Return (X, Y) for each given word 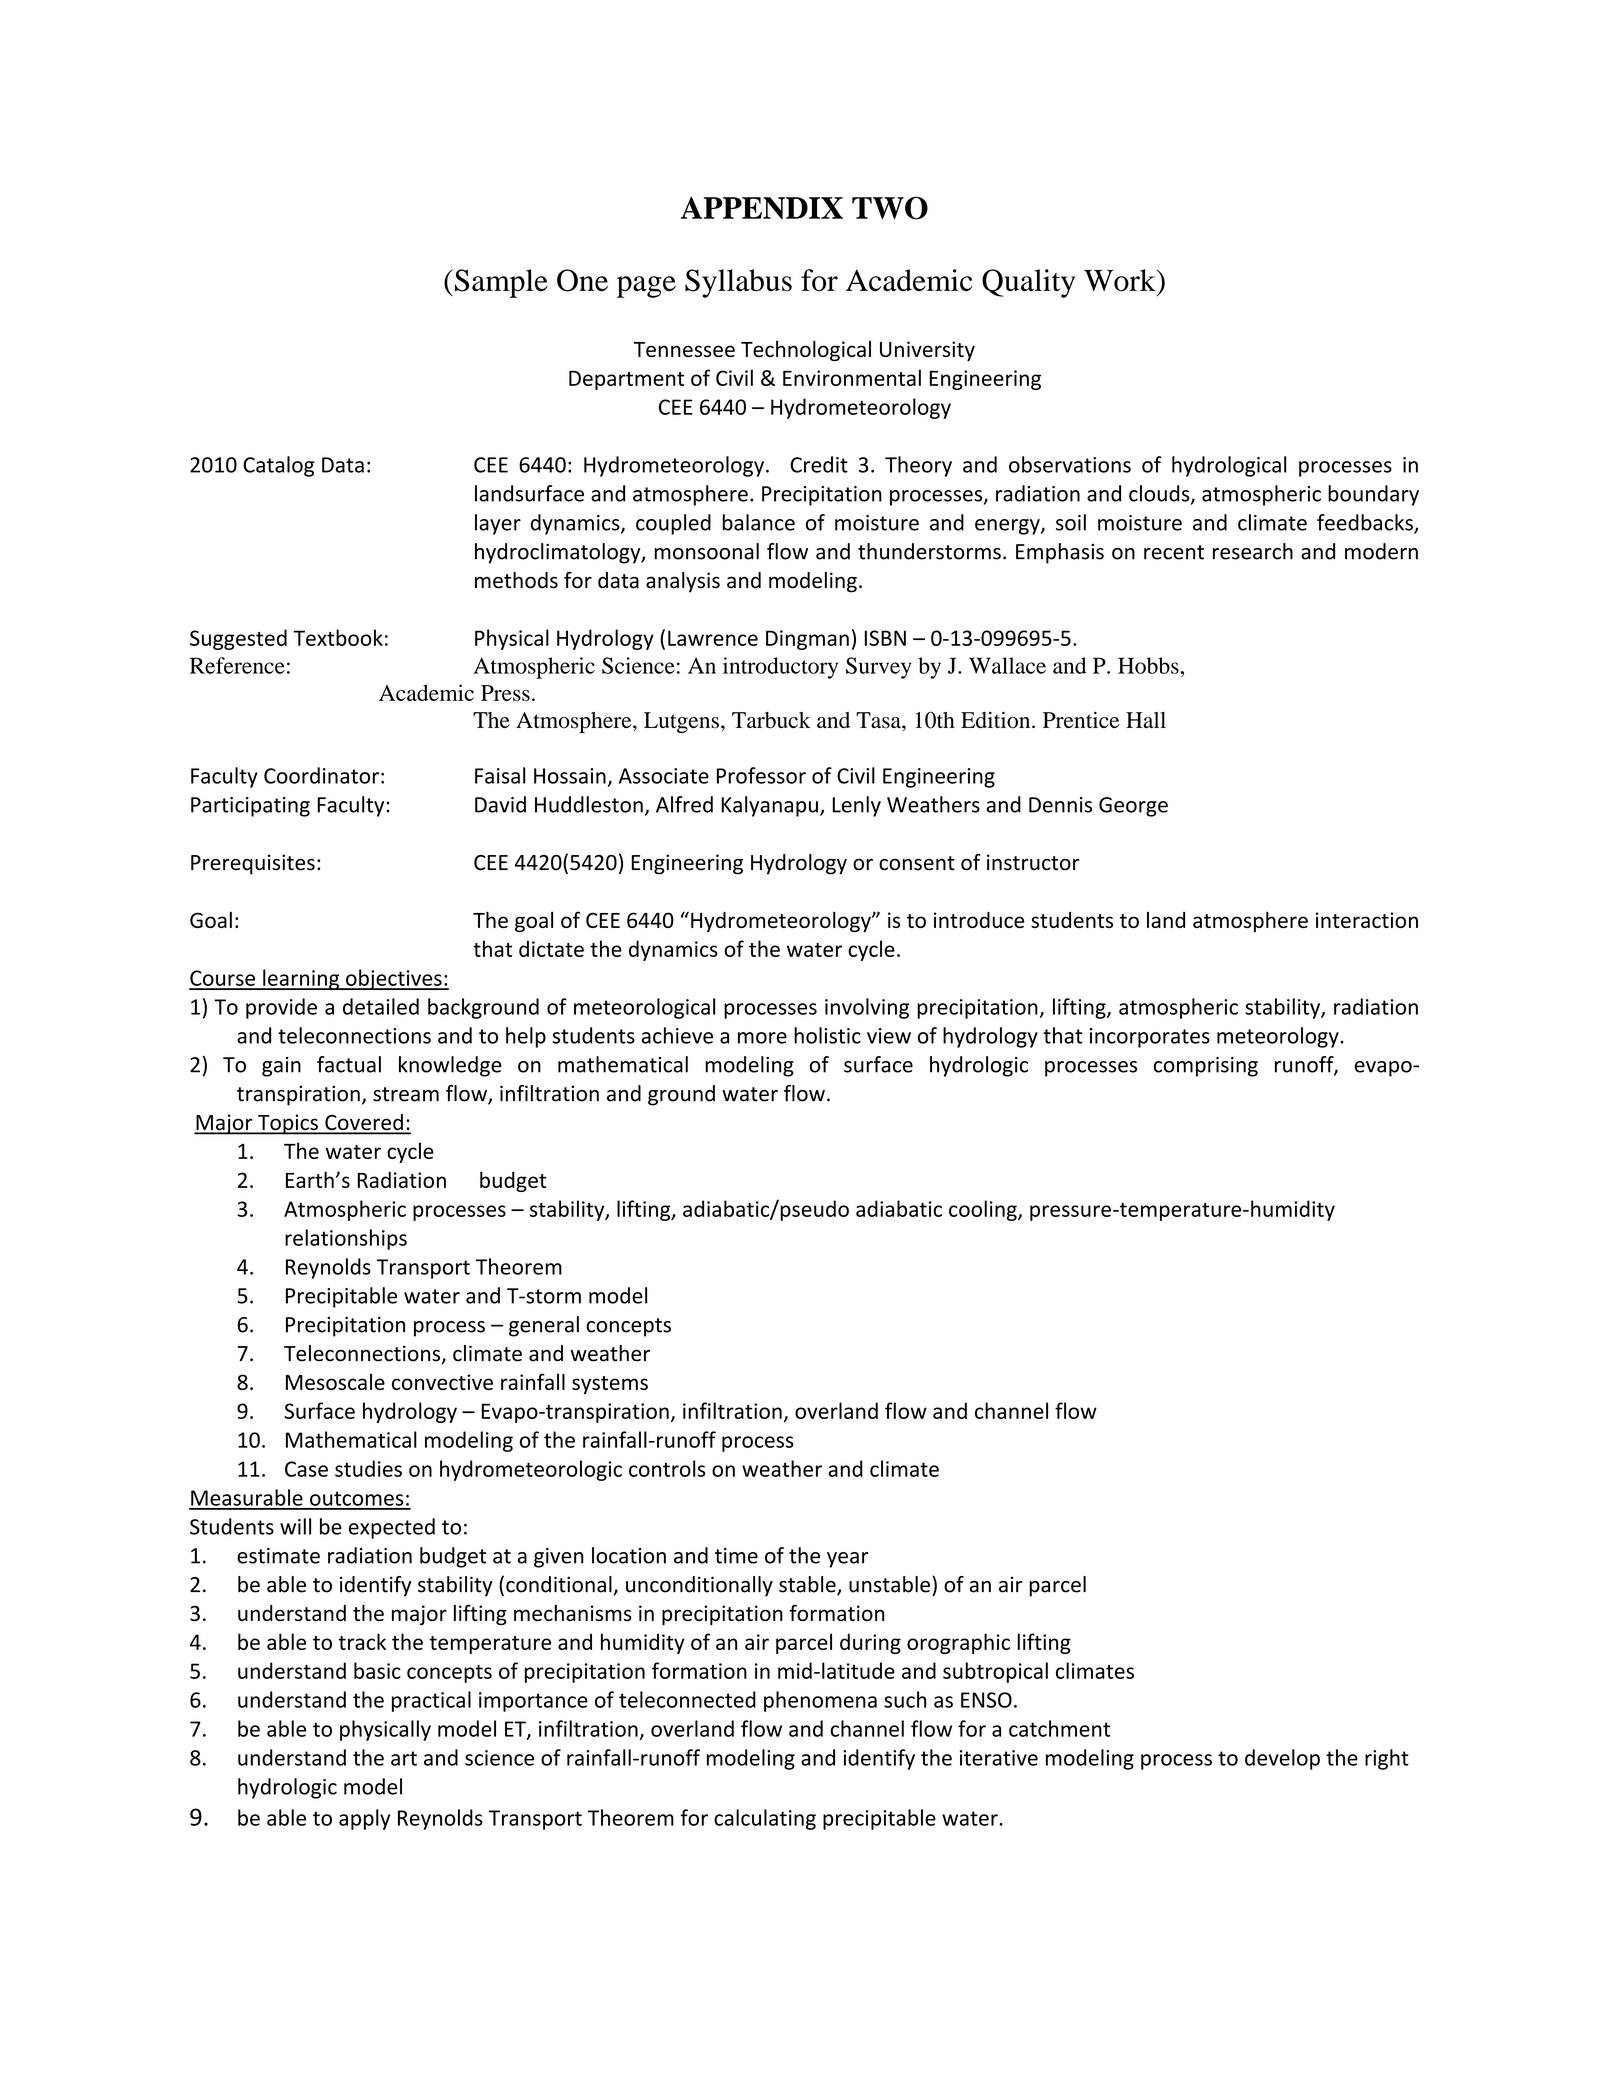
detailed (381, 1006)
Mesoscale (335, 1382)
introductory (780, 668)
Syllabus (738, 283)
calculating (765, 1819)
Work (1121, 280)
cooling (984, 1210)
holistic (827, 1035)
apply (364, 1819)
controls (667, 1468)
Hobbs (1149, 665)
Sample (500, 283)
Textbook (338, 637)
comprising (1206, 1067)
